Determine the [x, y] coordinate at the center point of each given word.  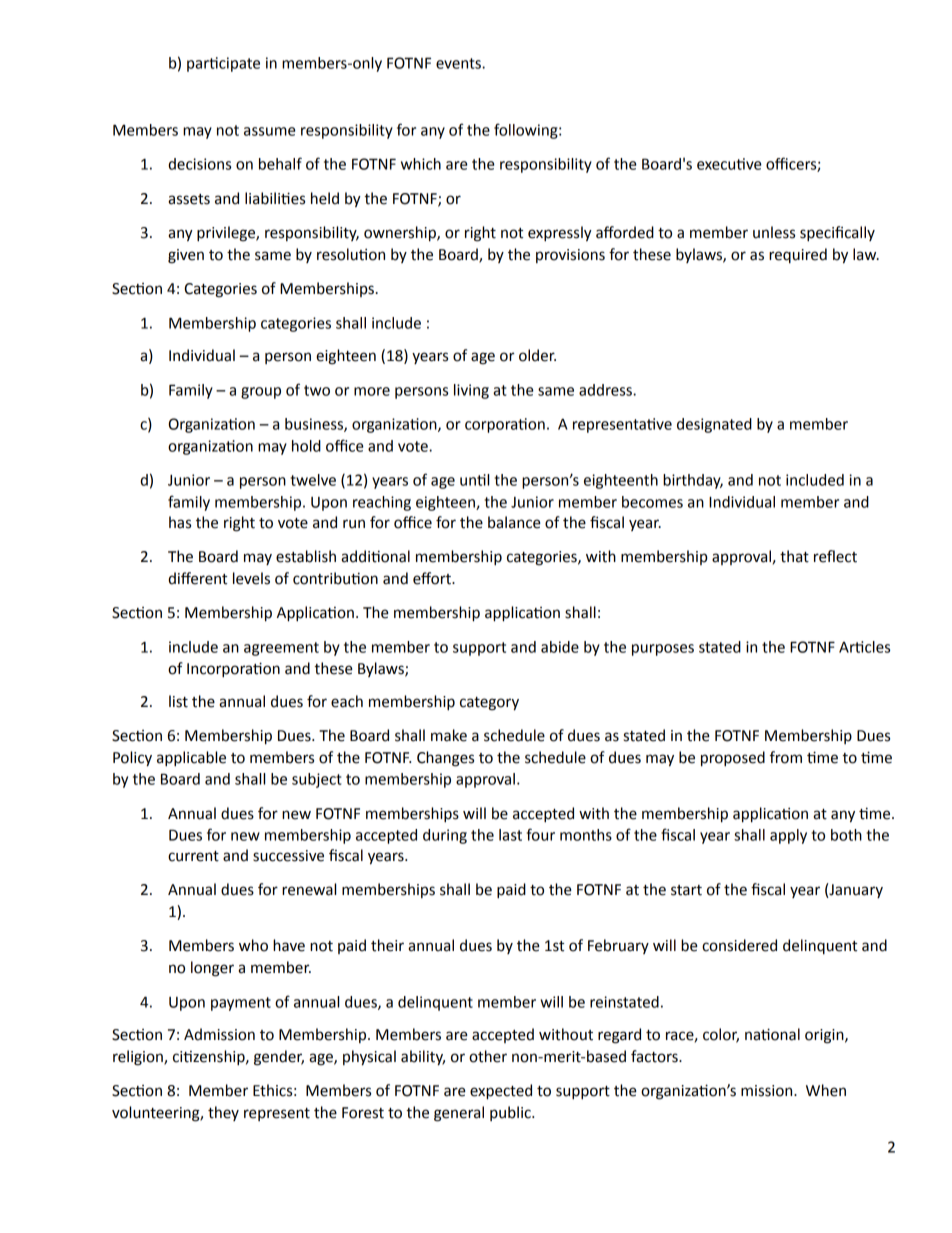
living [471, 391]
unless [774, 232]
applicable [191, 759]
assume [270, 131]
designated [714, 425]
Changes [445, 759]
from [786, 757]
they [223, 1113]
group [261, 393]
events [459, 63]
